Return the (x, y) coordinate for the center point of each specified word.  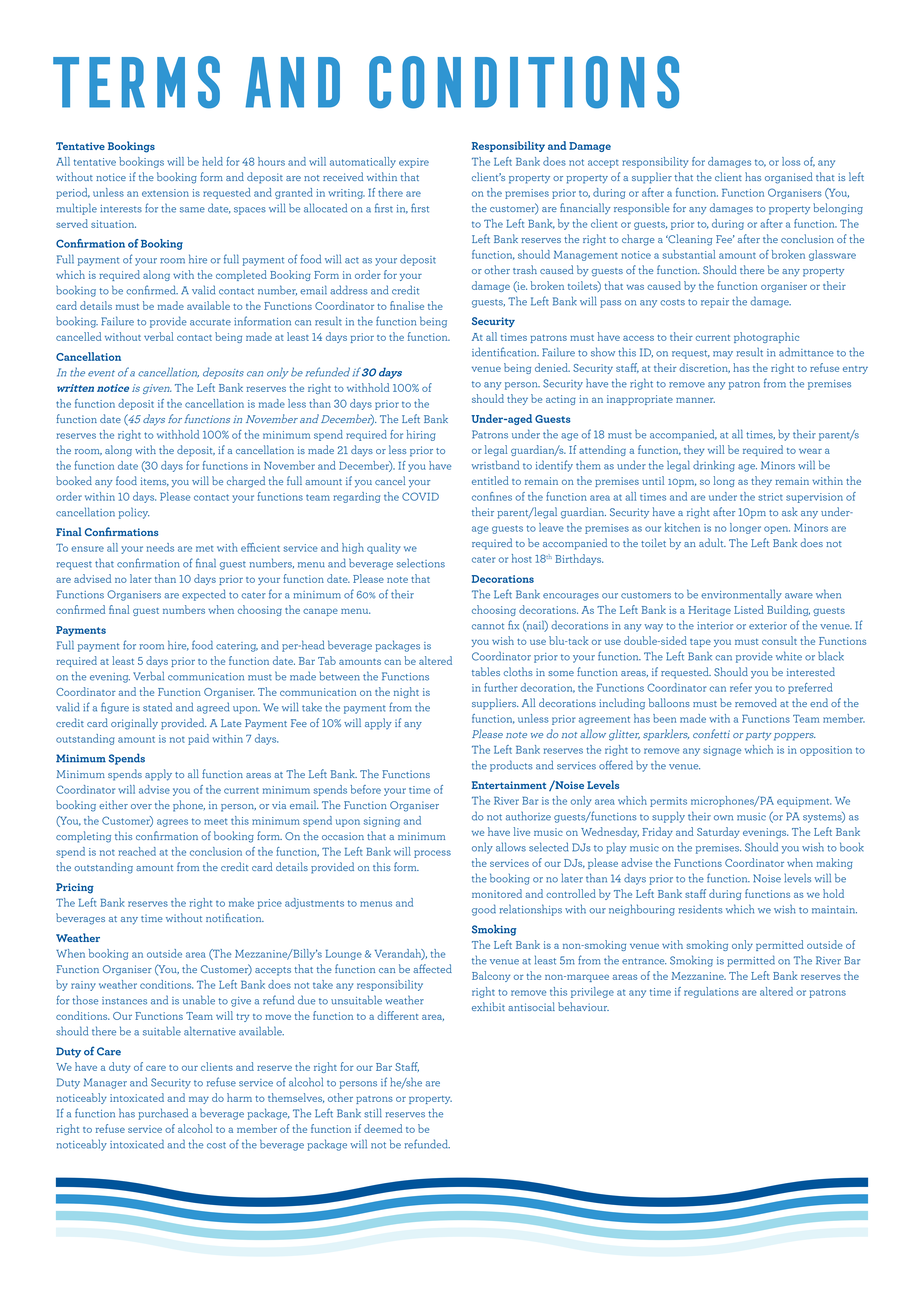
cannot (488, 626)
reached (137, 851)
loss (791, 161)
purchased (163, 1114)
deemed (383, 1128)
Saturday (718, 832)
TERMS (136, 82)
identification (505, 352)
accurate (210, 322)
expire (414, 163)
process (432, 854)
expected (204, 595)
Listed (749, 609)
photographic (766, 337)
